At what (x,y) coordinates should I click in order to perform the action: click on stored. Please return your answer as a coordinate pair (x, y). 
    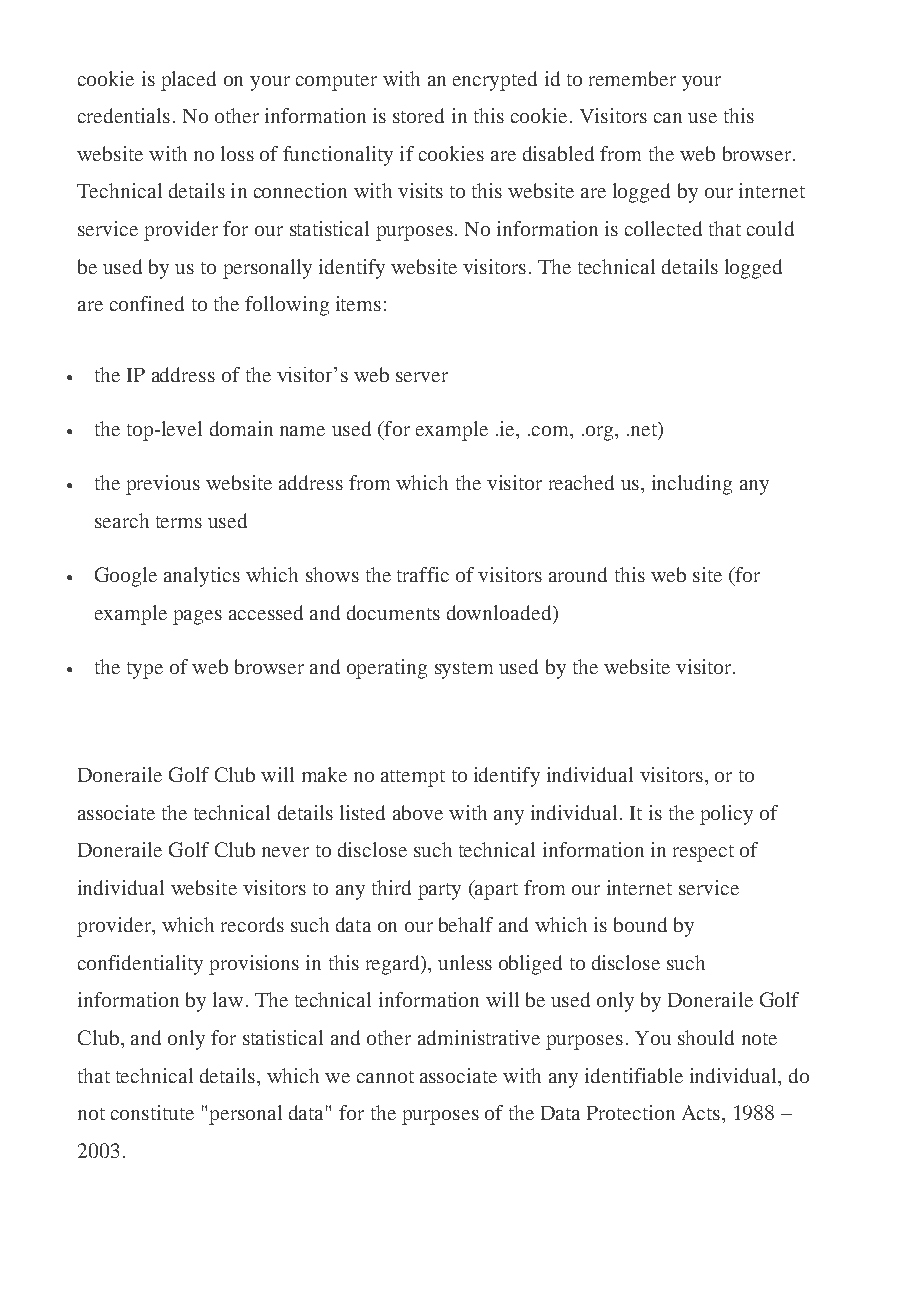
    Looking at the image, I should click on (418, 115).
